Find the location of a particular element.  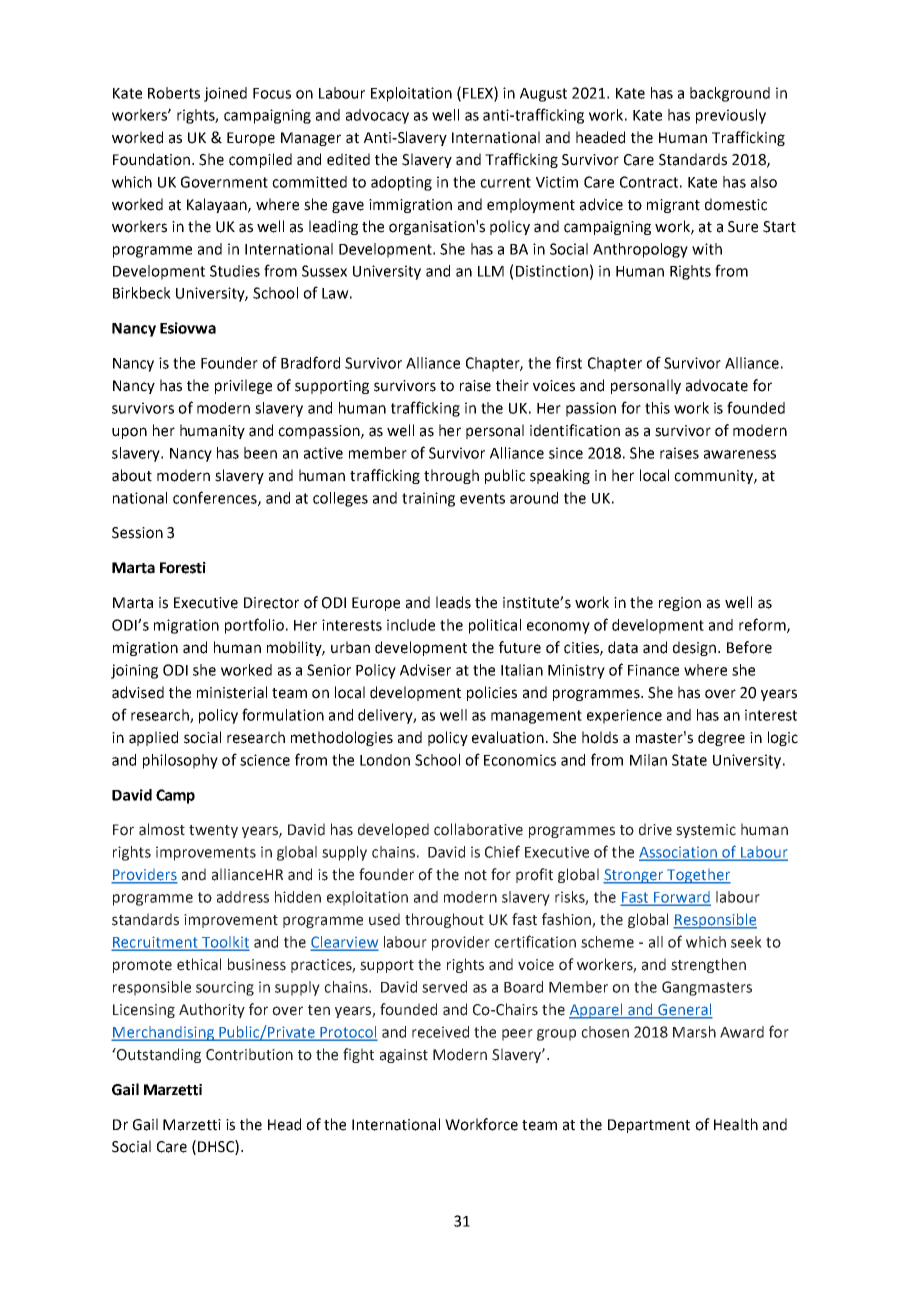

joined is located at coordinates (225, 94).
